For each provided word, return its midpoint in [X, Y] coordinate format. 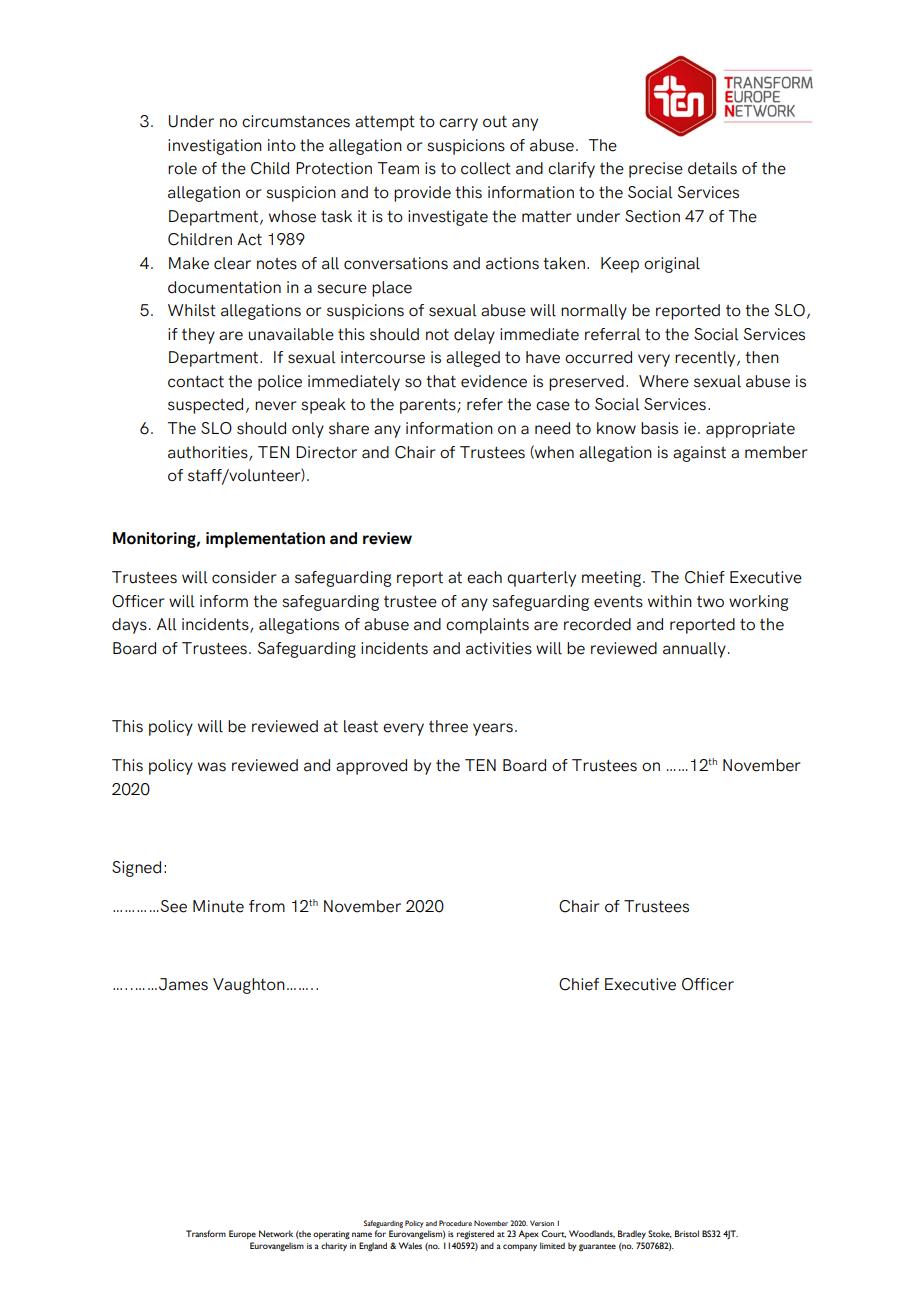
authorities [209, 453]
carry [458, 124]
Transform [206, 1233]
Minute [218, 906]
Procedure [455, 1223]
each [484, 577]
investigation [215, 147]
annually [694, 650]
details [712, 168]
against [699, 454]
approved [371, 767]
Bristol [687, 1233]
